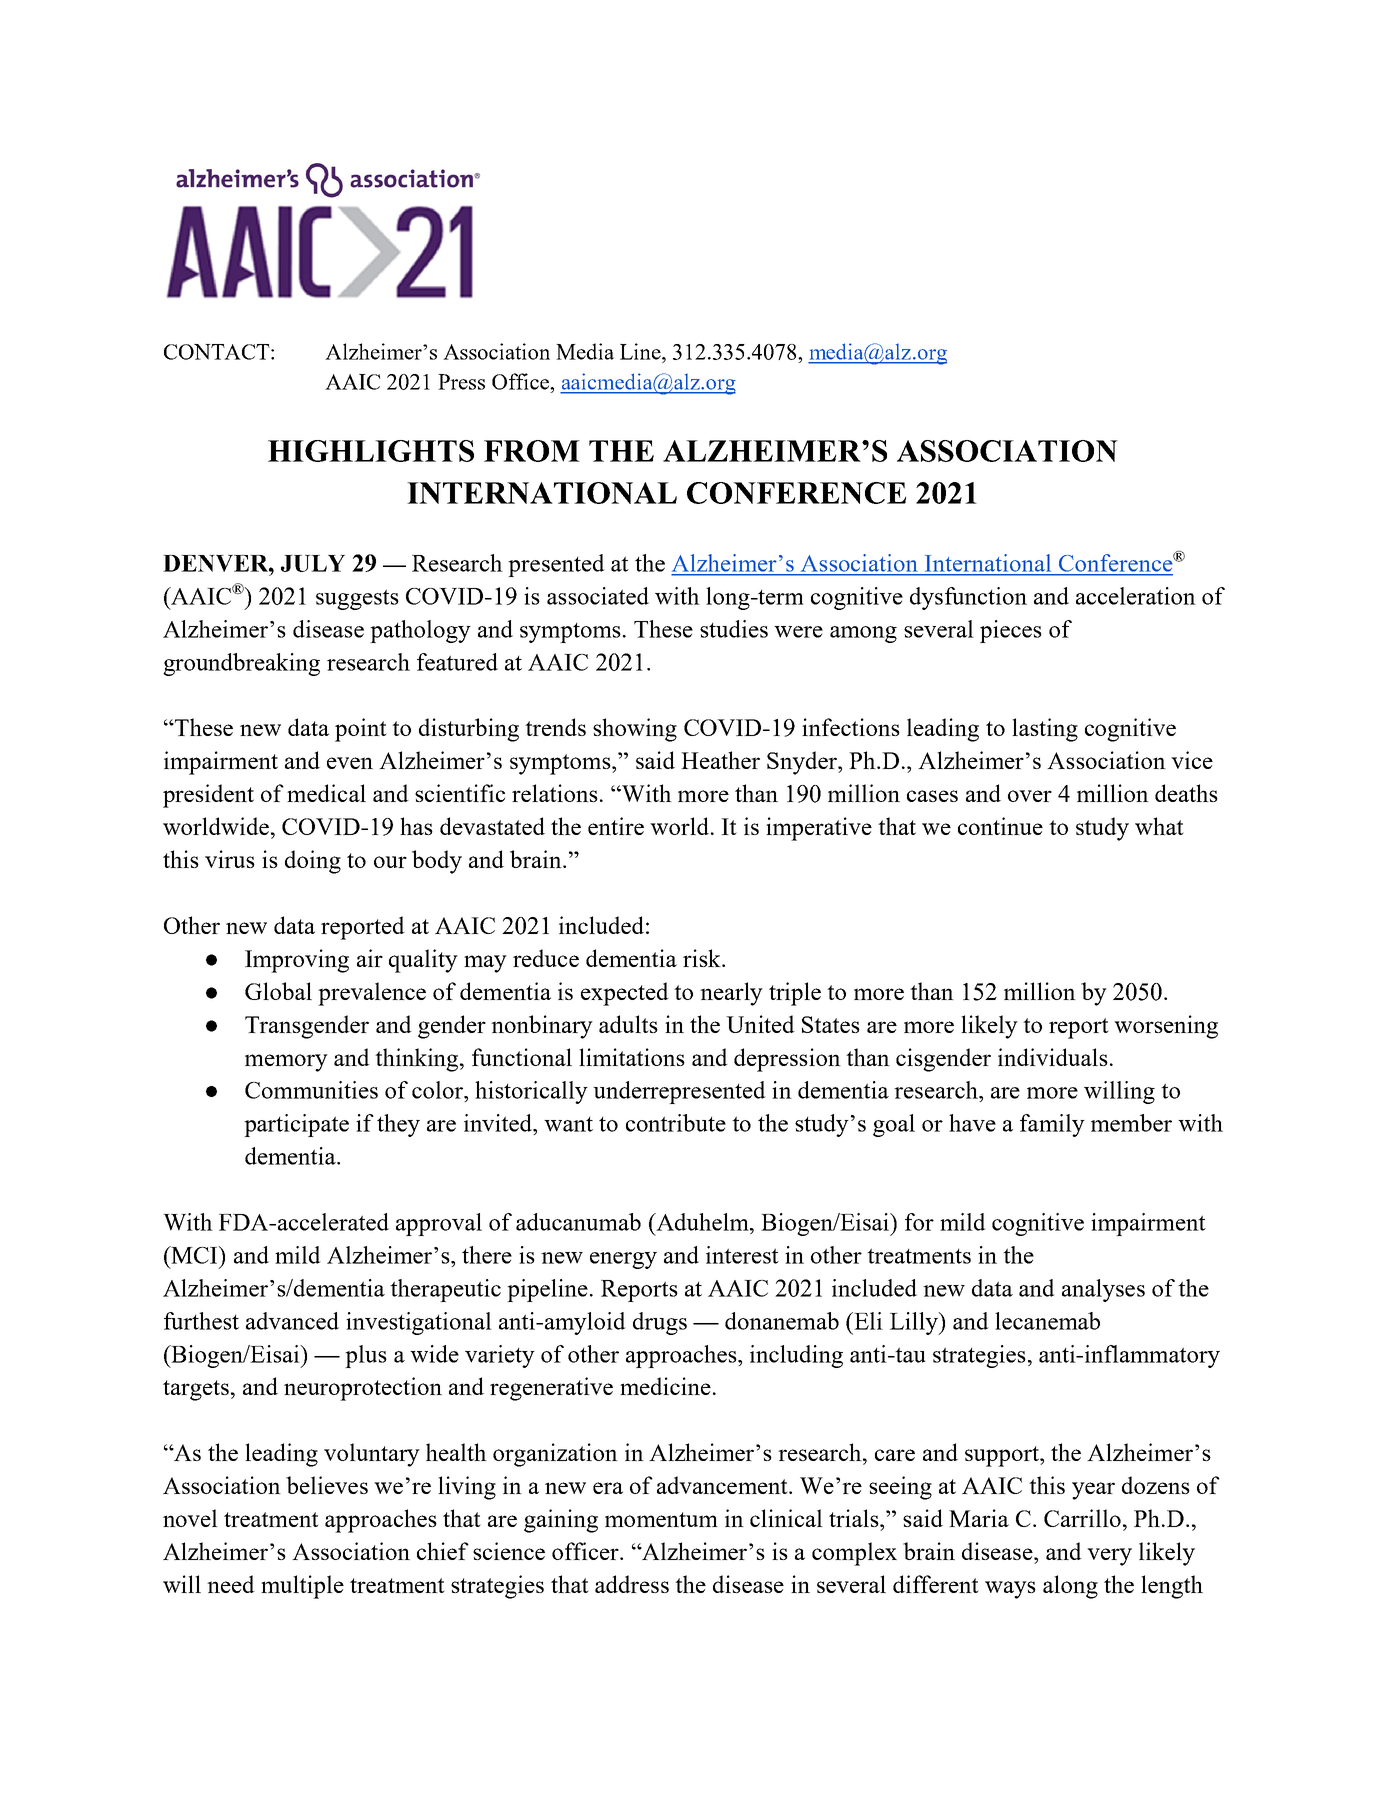 The image size is (1386, 1794). Describe the element at coordinates (371, 451) in the screenshot. I see `HIGHLIGHTS` at that location.
